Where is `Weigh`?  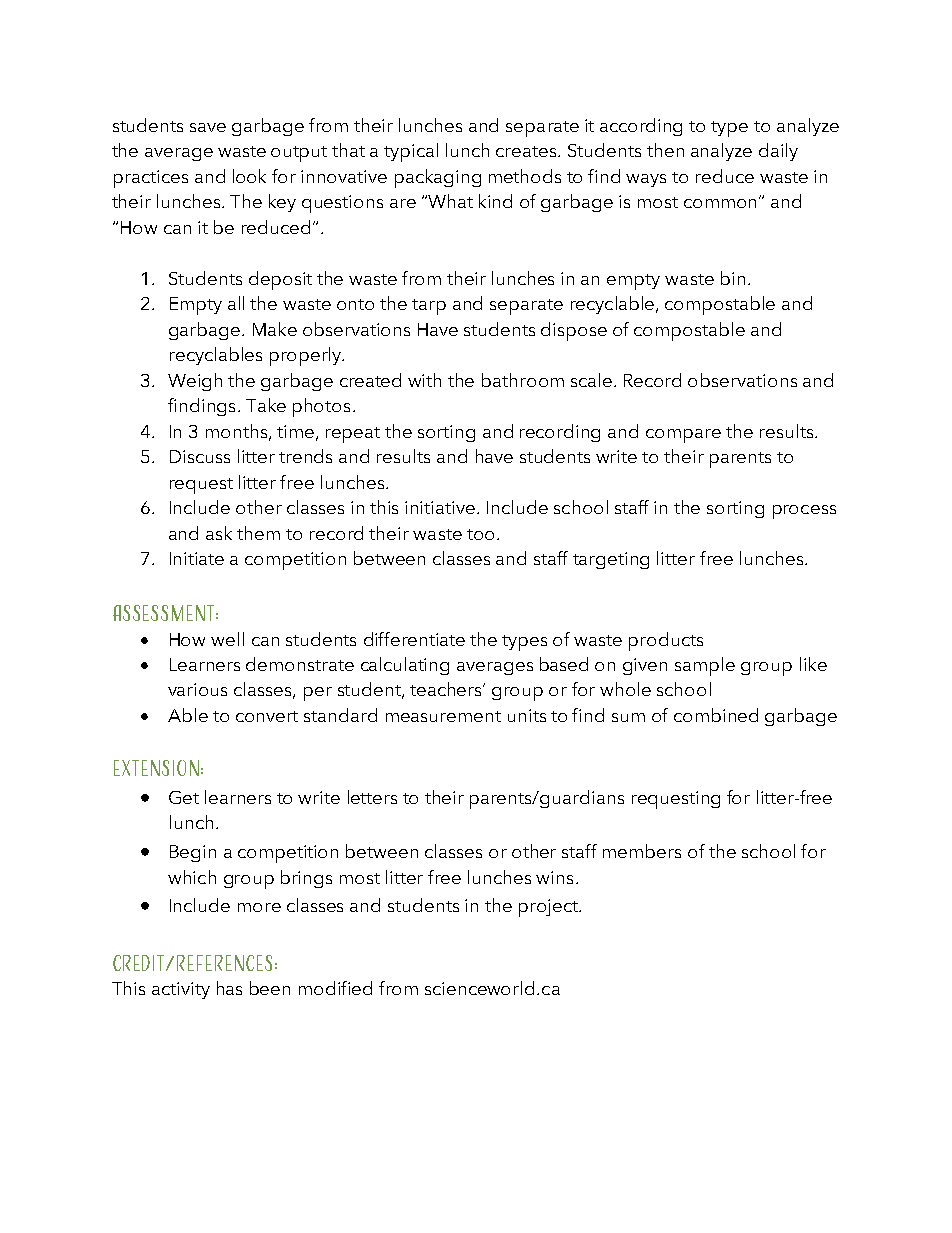
Weigh is located at coordinates (195, 382).
